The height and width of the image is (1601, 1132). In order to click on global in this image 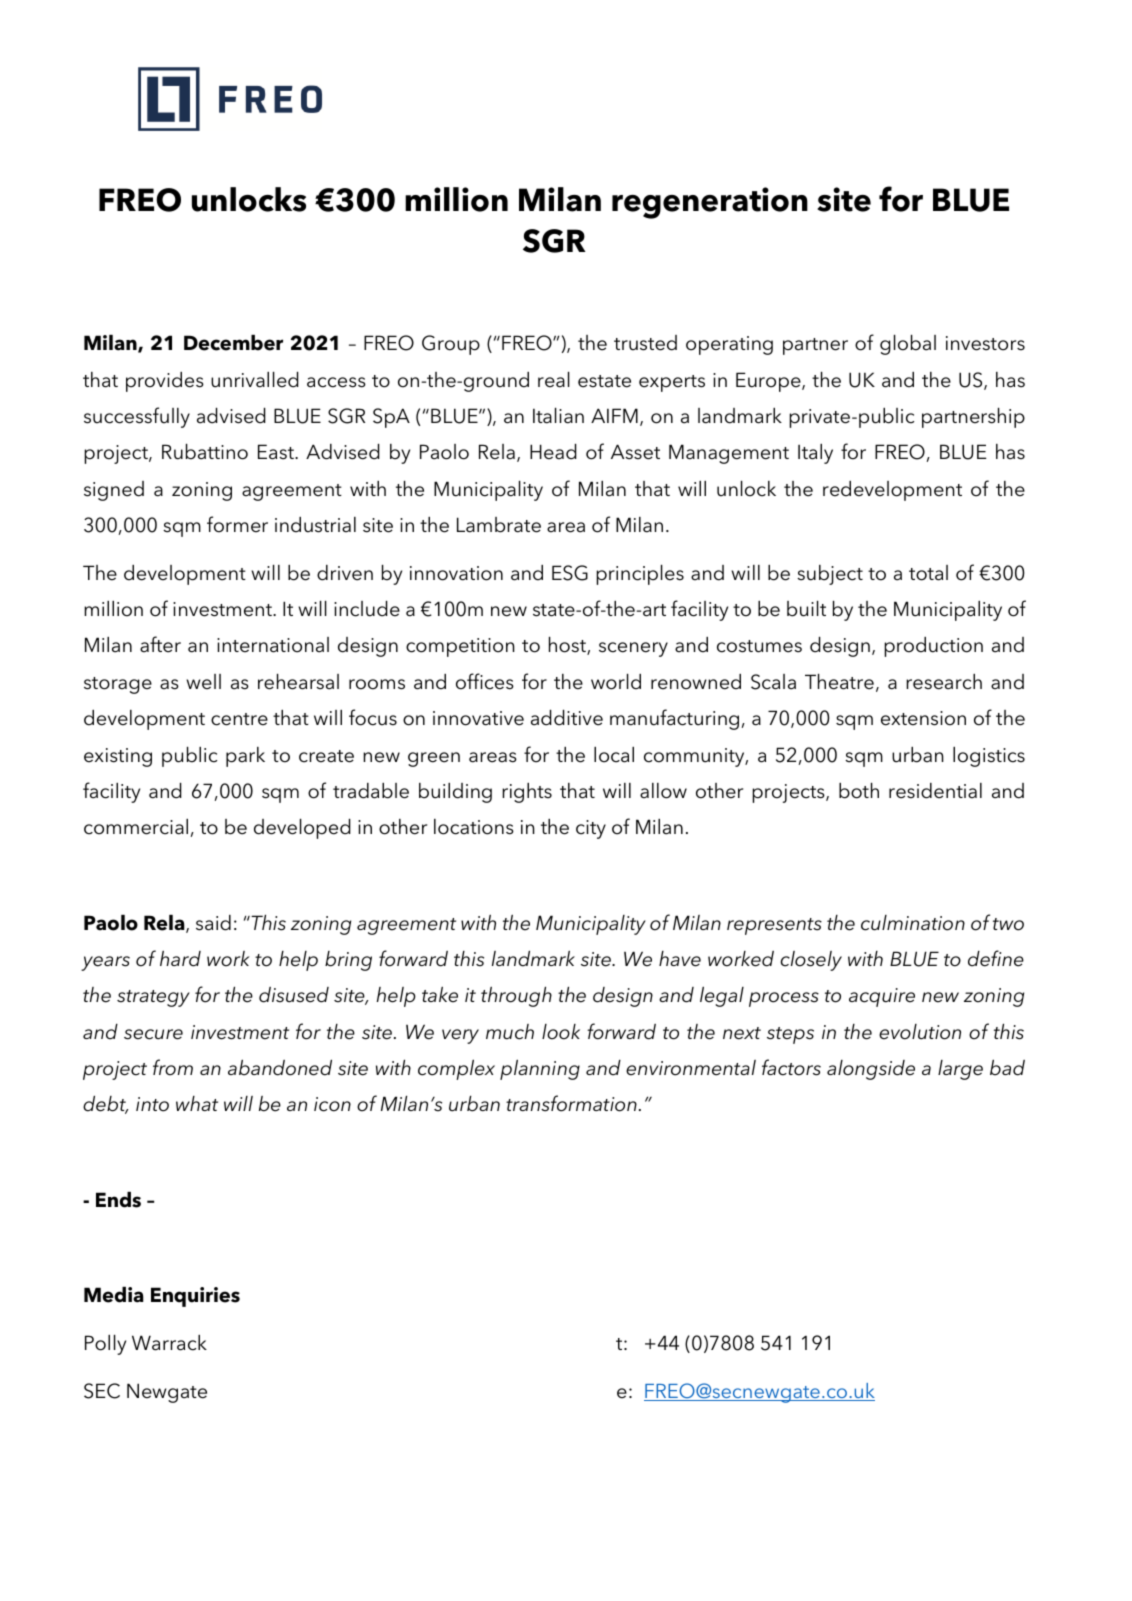, I will do `click(908, 345)`.
